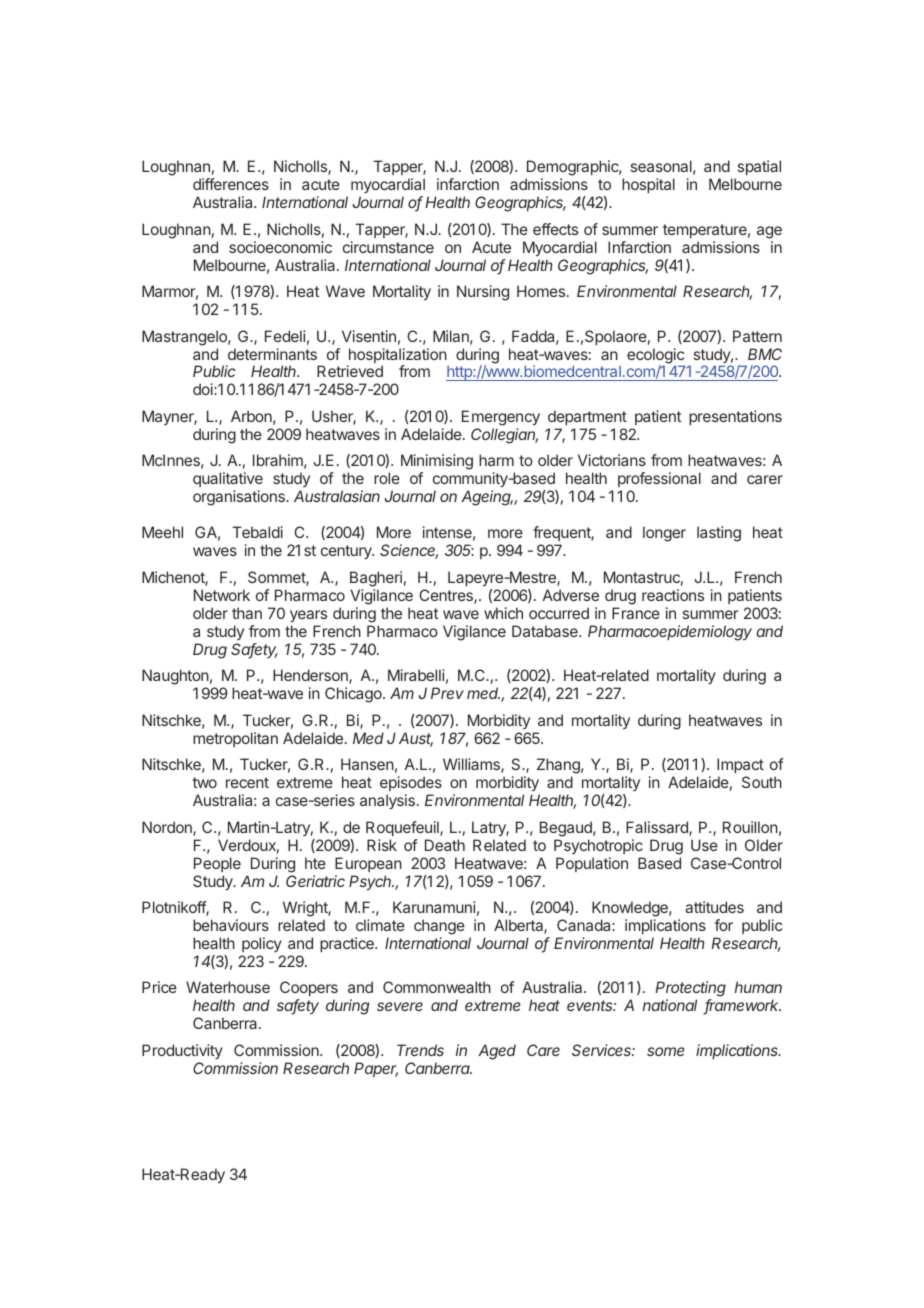 This screenshot has height=1308, width=924. What do you see at coordinates (388, 247) in the screenshot?
I see `circumstance` at bounding box center [388, 247].
